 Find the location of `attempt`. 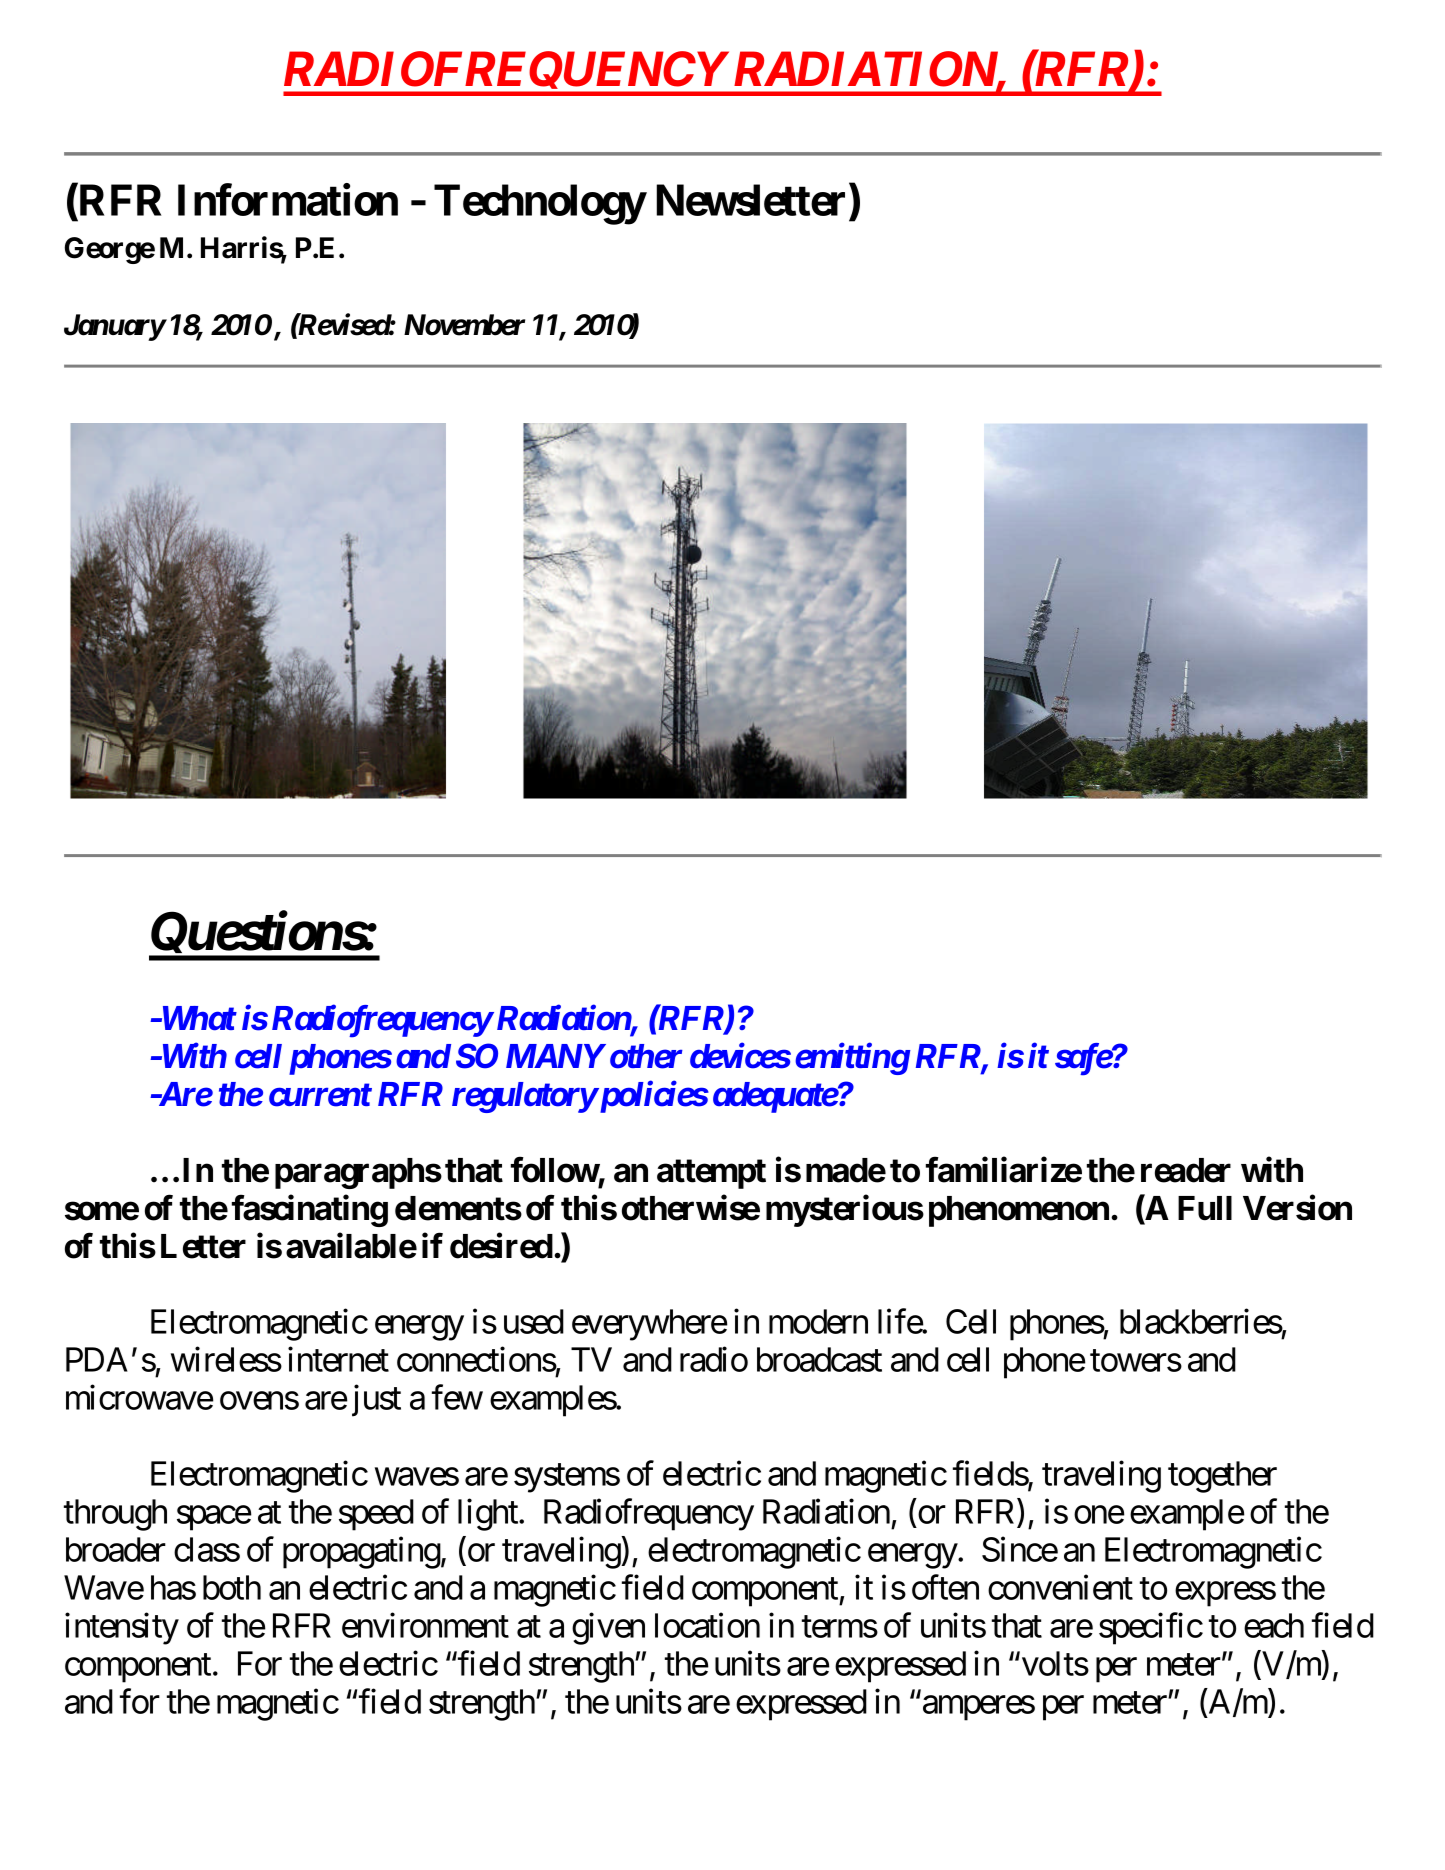

attempt is located at coordinates (711, 1174).
